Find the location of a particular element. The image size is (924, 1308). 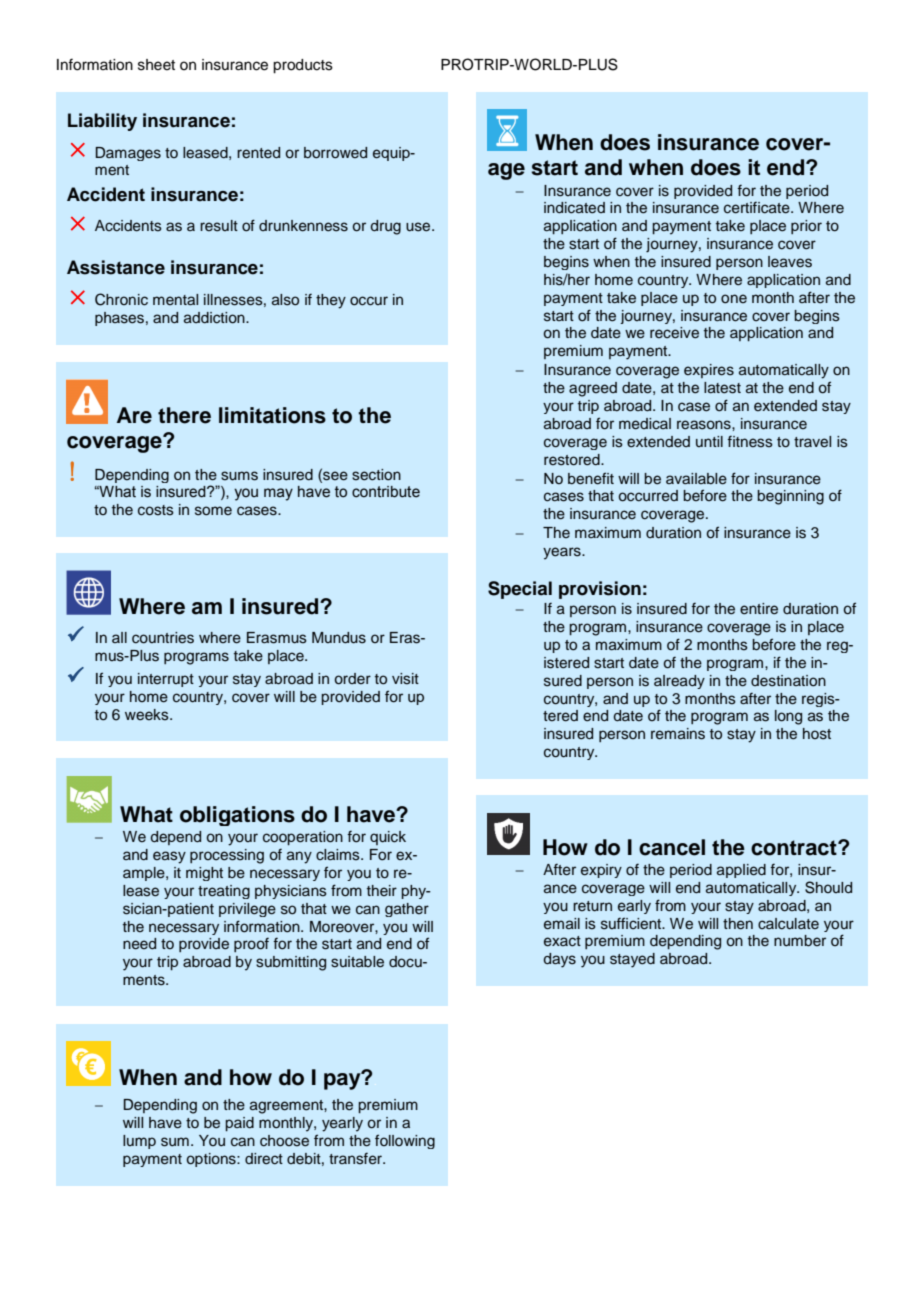

entire is located at coordinates (759, 609).
